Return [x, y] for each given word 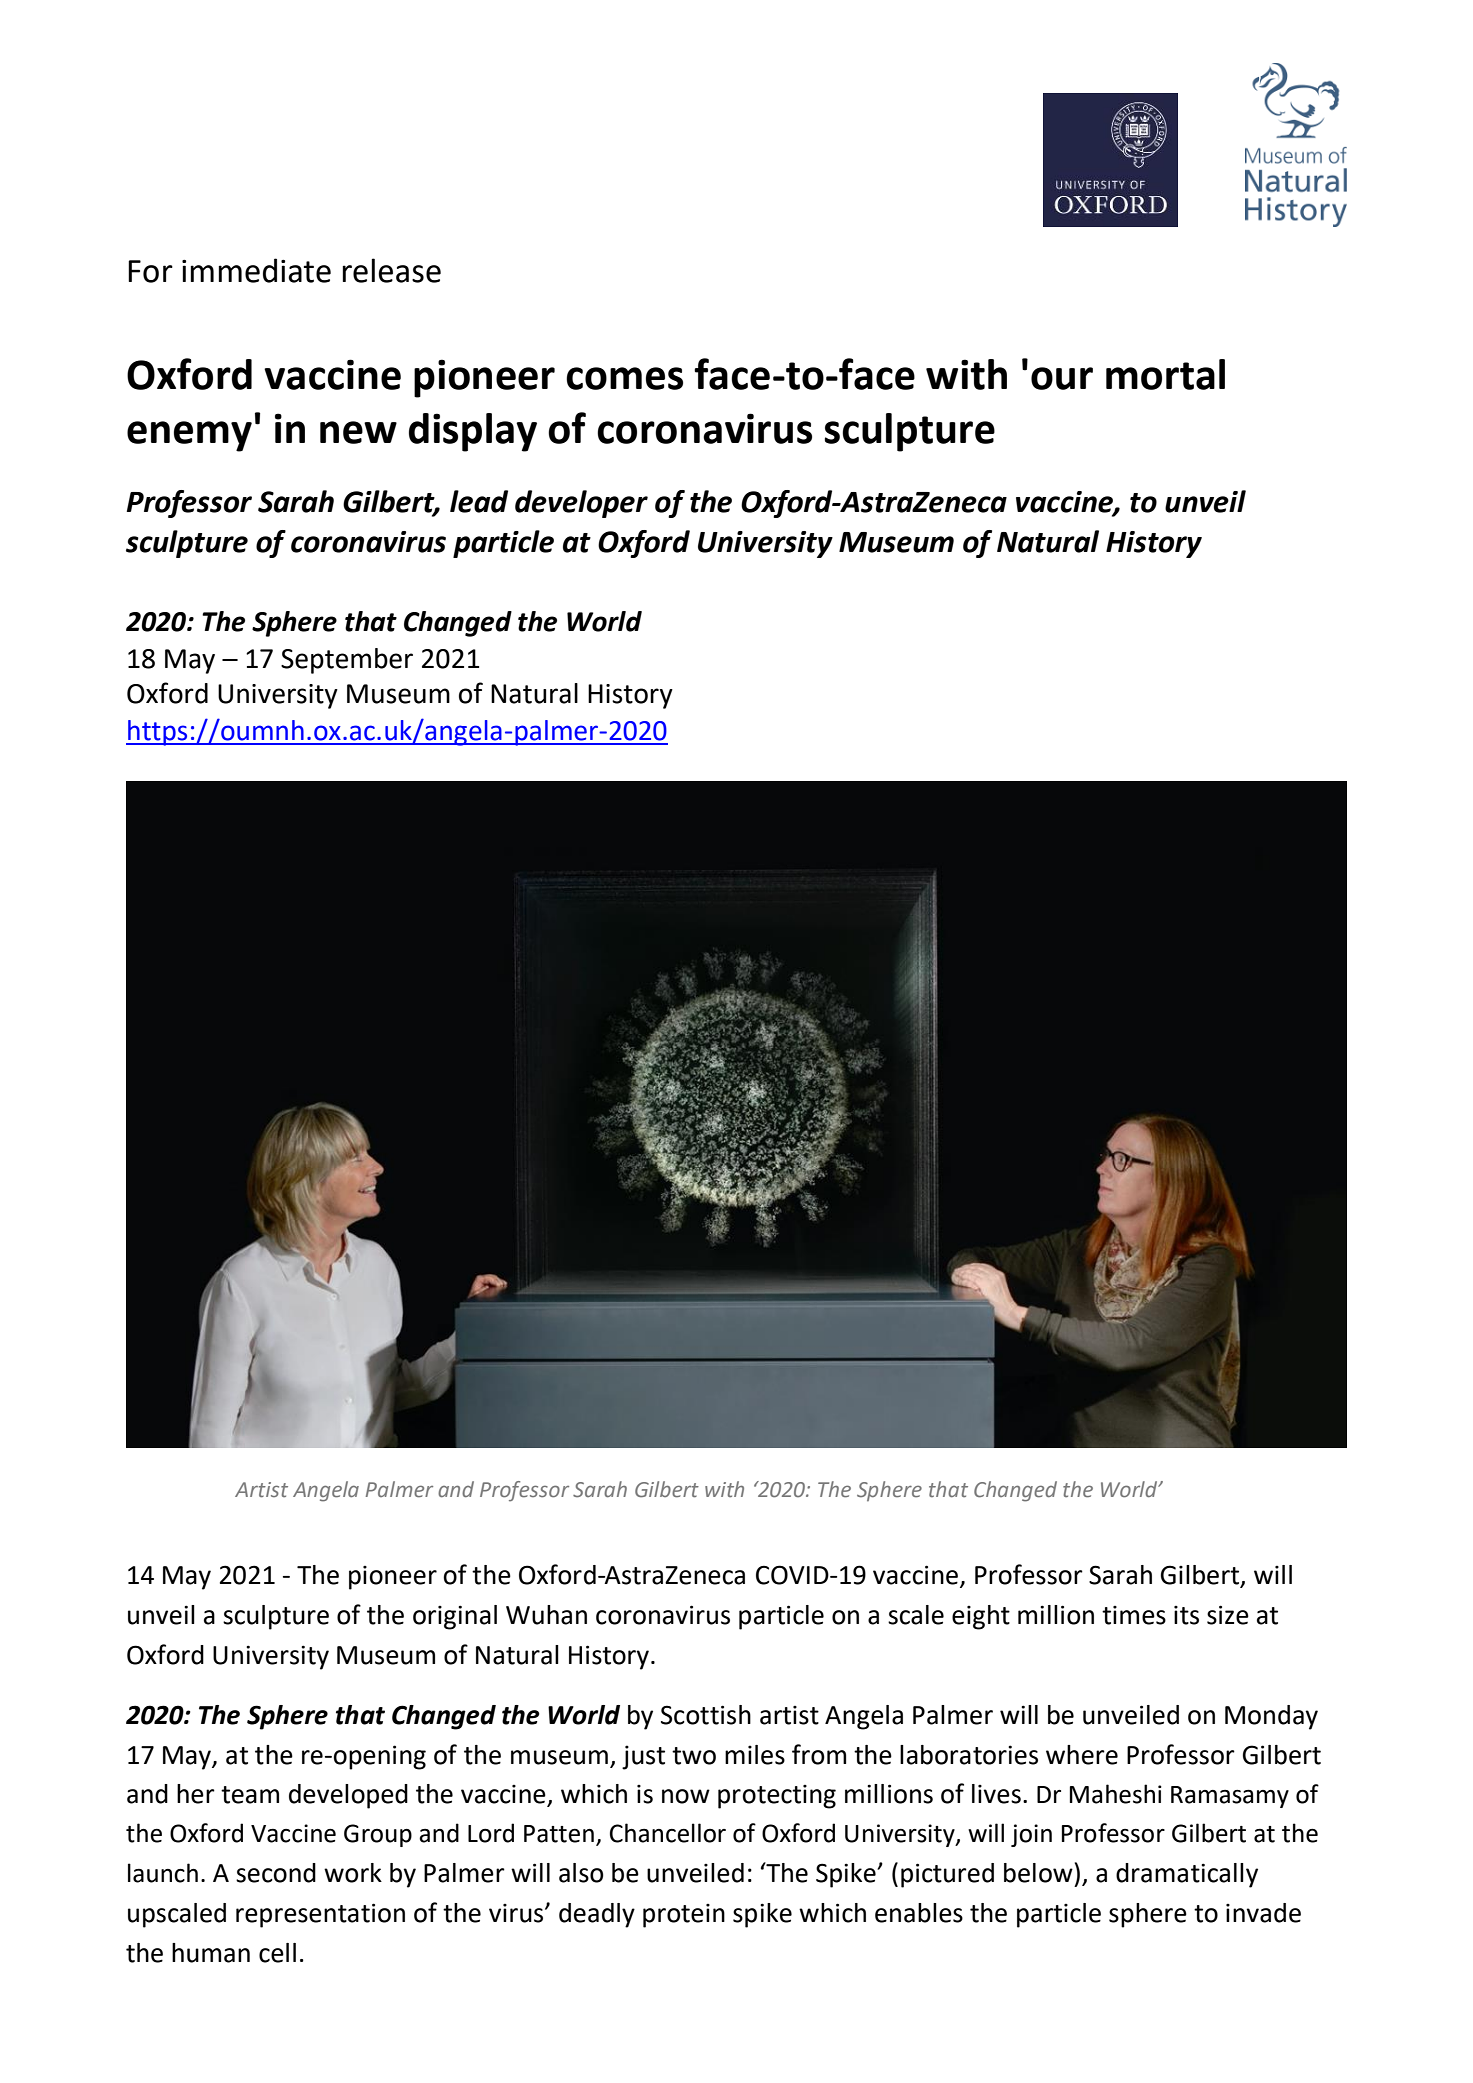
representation [320, 1915]
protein [684, 1916]
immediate [256, 270]
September [347, 661]
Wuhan [546, 1615]
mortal [1165, 374]
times [1134, 1615]
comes [624, 378]
